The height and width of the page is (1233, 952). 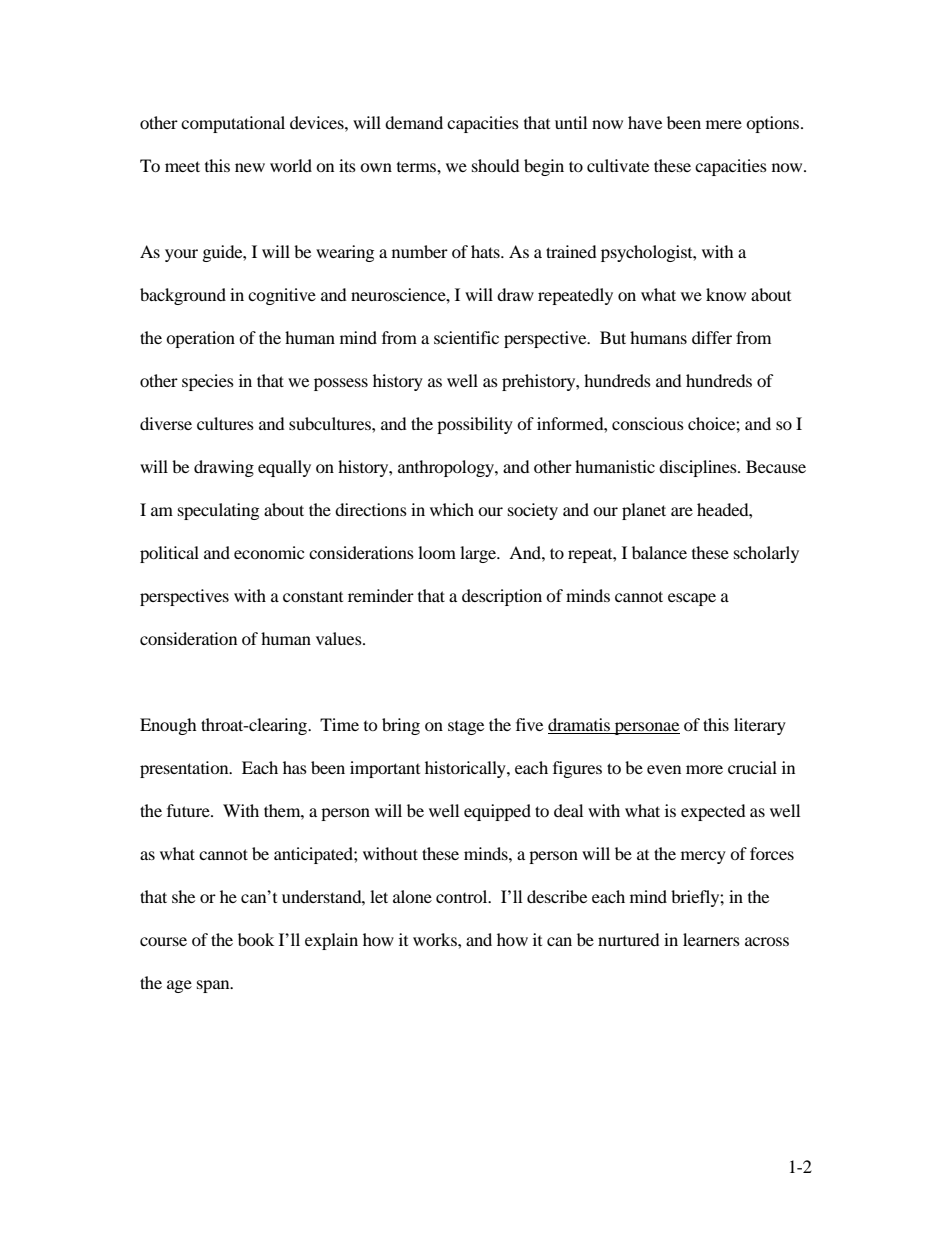 I want to click on mere, so click(x=724, y=124).
